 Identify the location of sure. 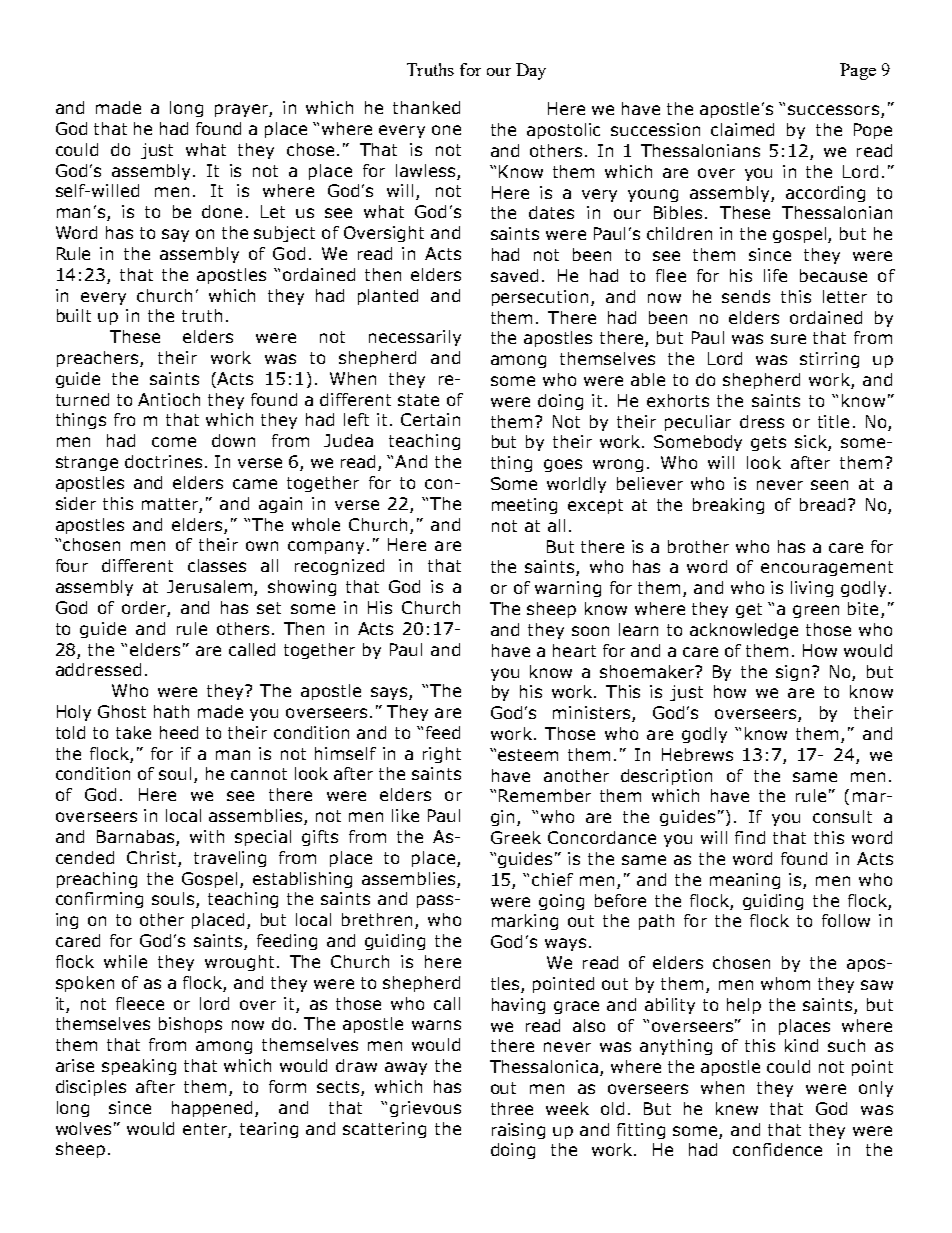
(788, 339).
